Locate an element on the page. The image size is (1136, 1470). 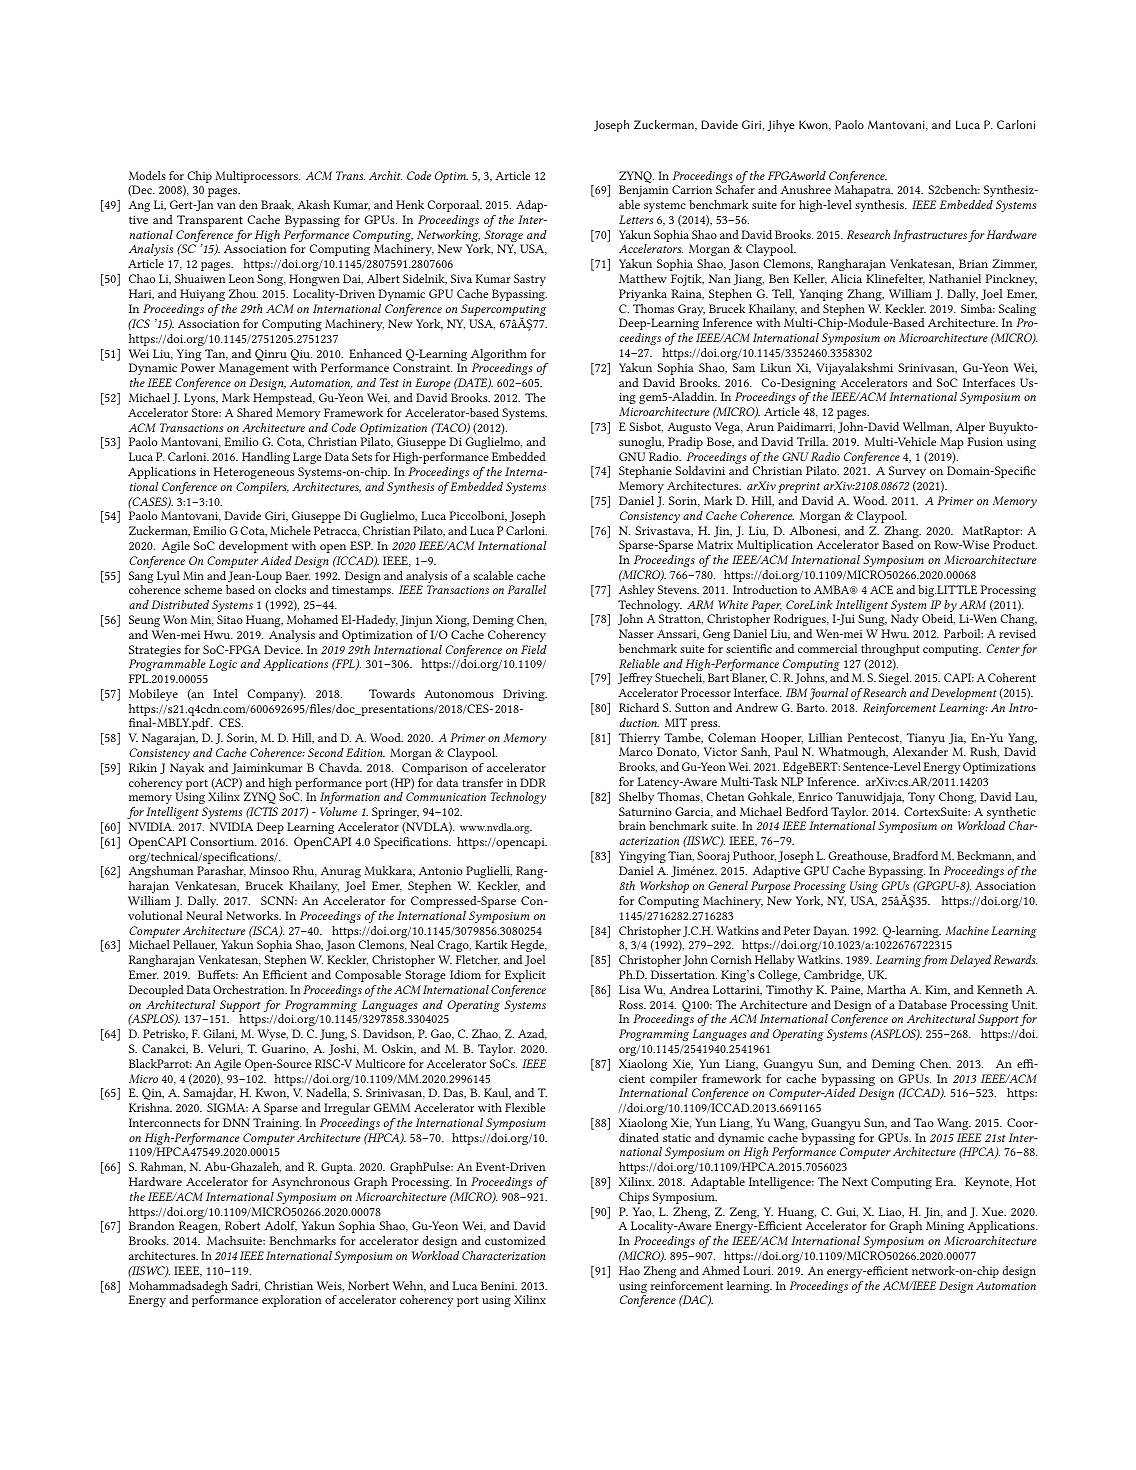
Heterogeneous is located at coordinates (253, 473).
